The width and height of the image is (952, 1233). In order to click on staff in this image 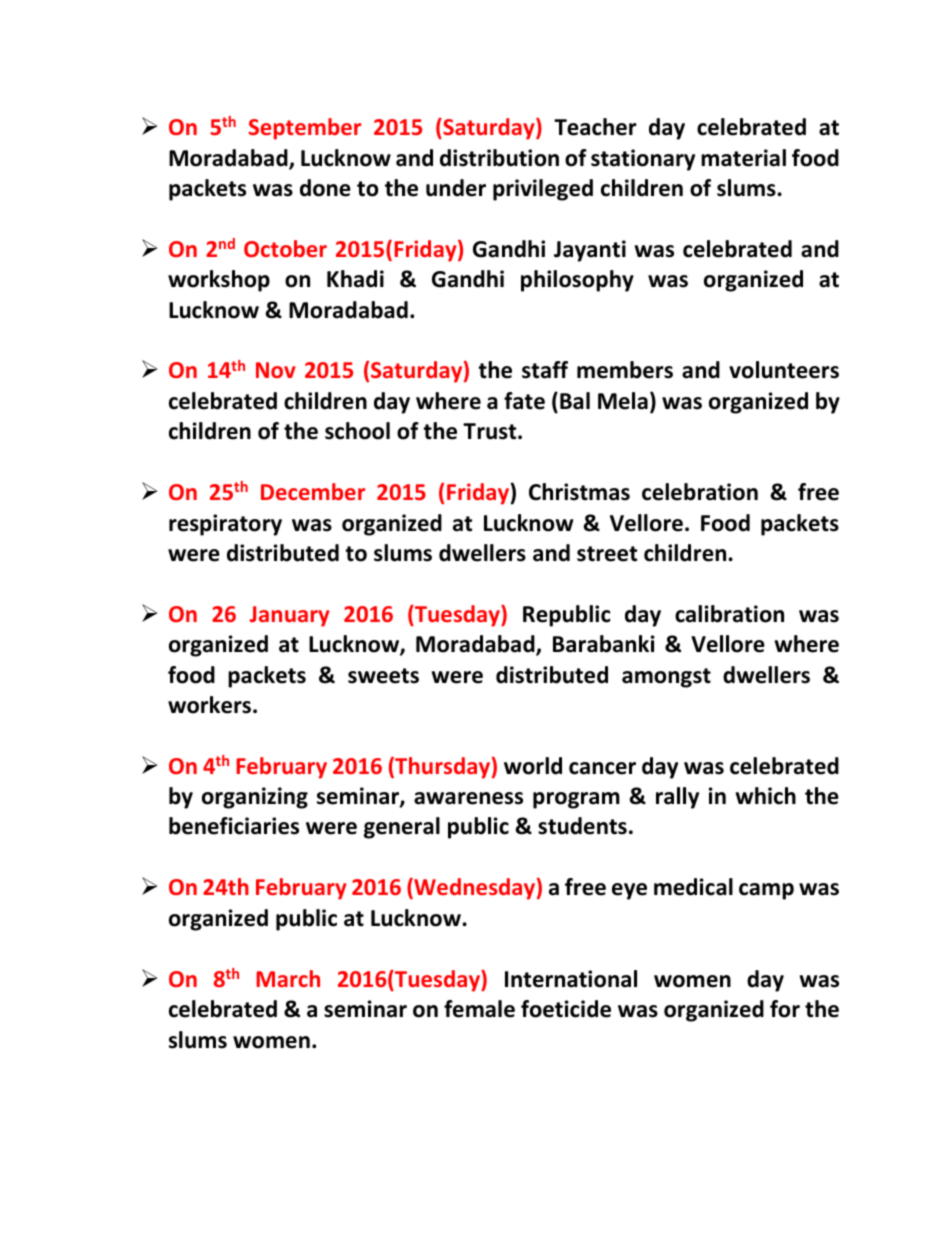, I will do `click(545, 370)`.
